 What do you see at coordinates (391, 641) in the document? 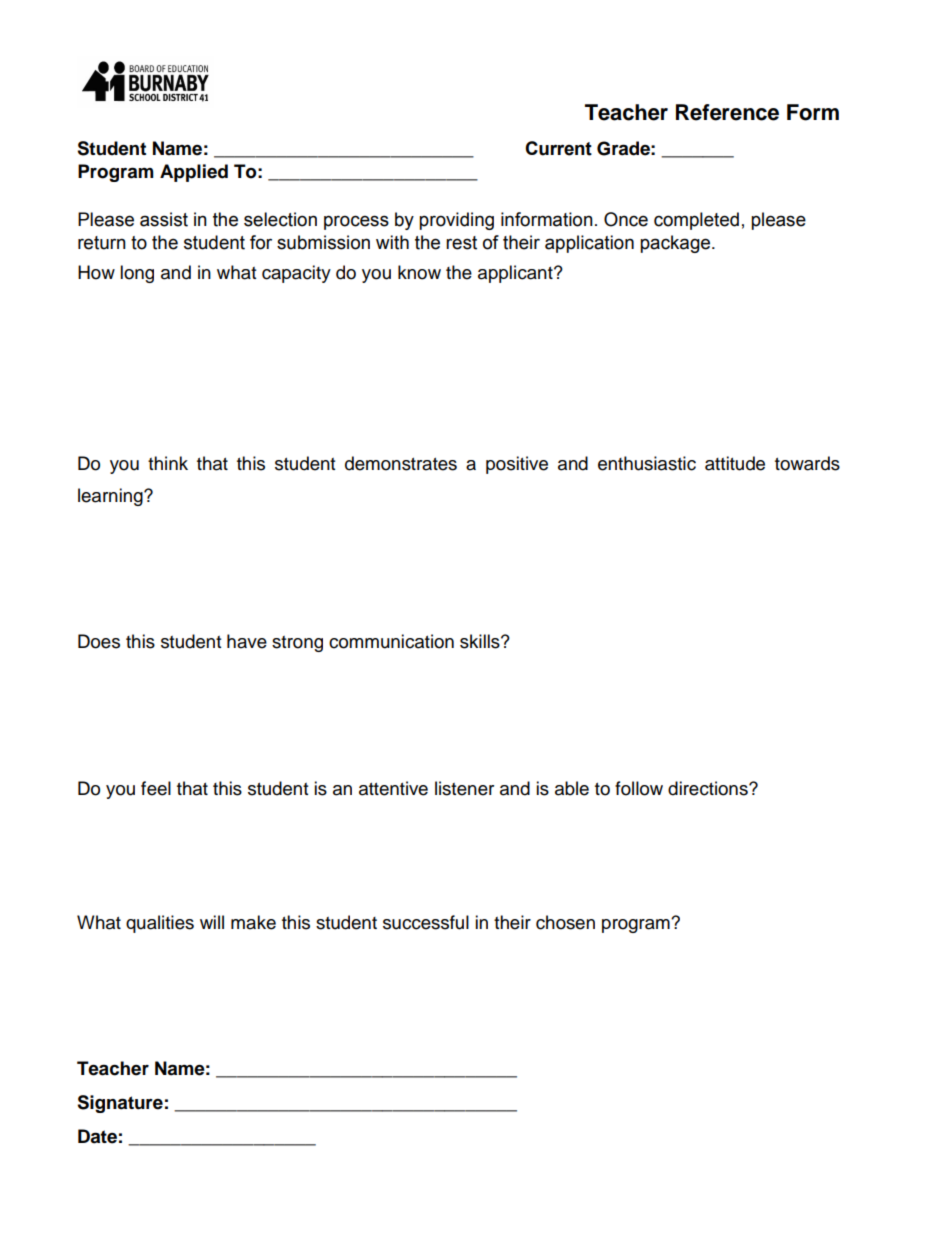
I see `communication` at bounding box center [391, 641].
